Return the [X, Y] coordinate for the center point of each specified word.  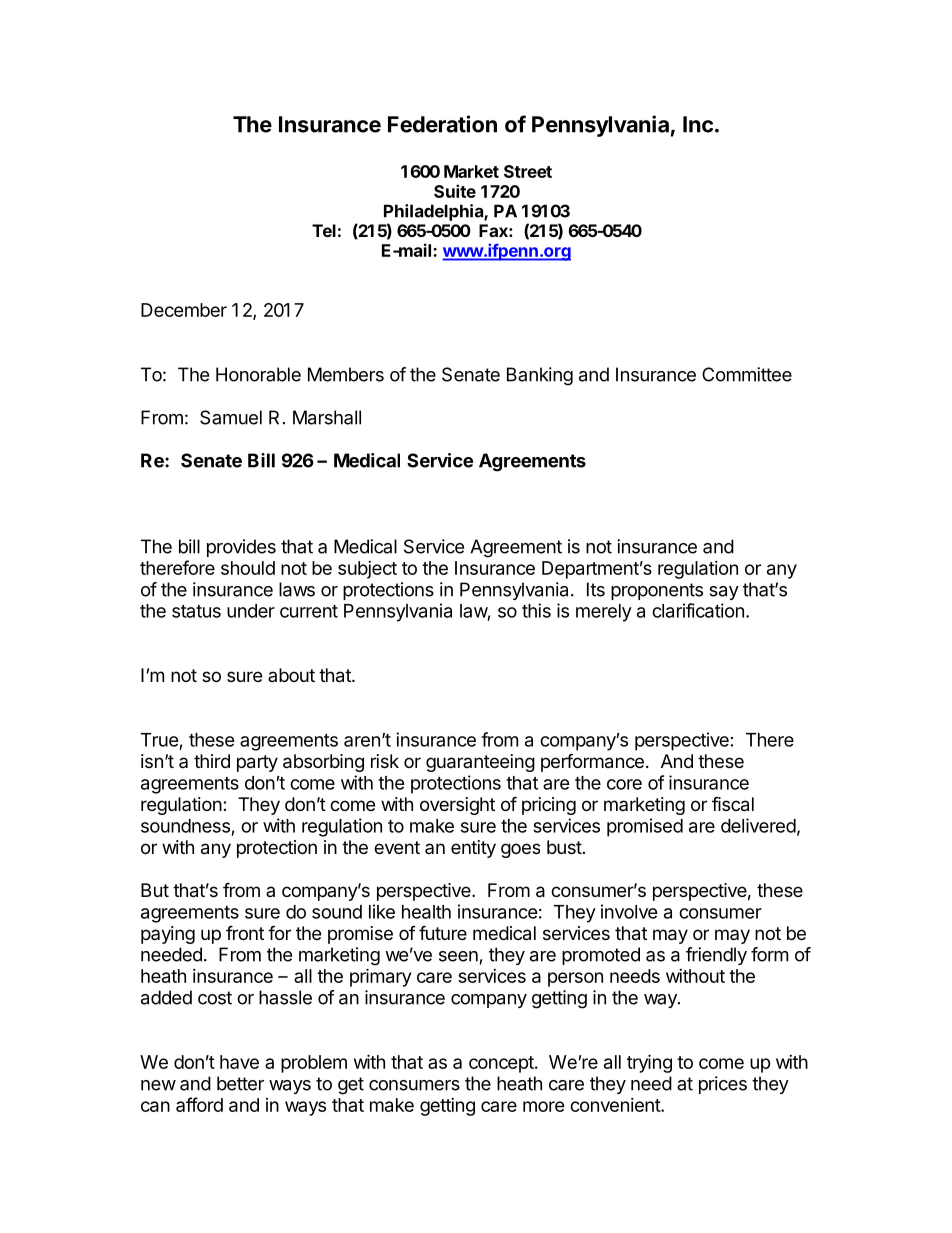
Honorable [258, 374]
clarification [698, 610]
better [240, 1083]
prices [723, 1085]
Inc [698, 124]
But [155, 890]
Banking [540, 376]
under [251, 611]
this [536, 610]
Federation [442, 124]
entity [473, 849]
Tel [324, 230]
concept [502, 1064]
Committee [747, 374]
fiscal [733, 804]
